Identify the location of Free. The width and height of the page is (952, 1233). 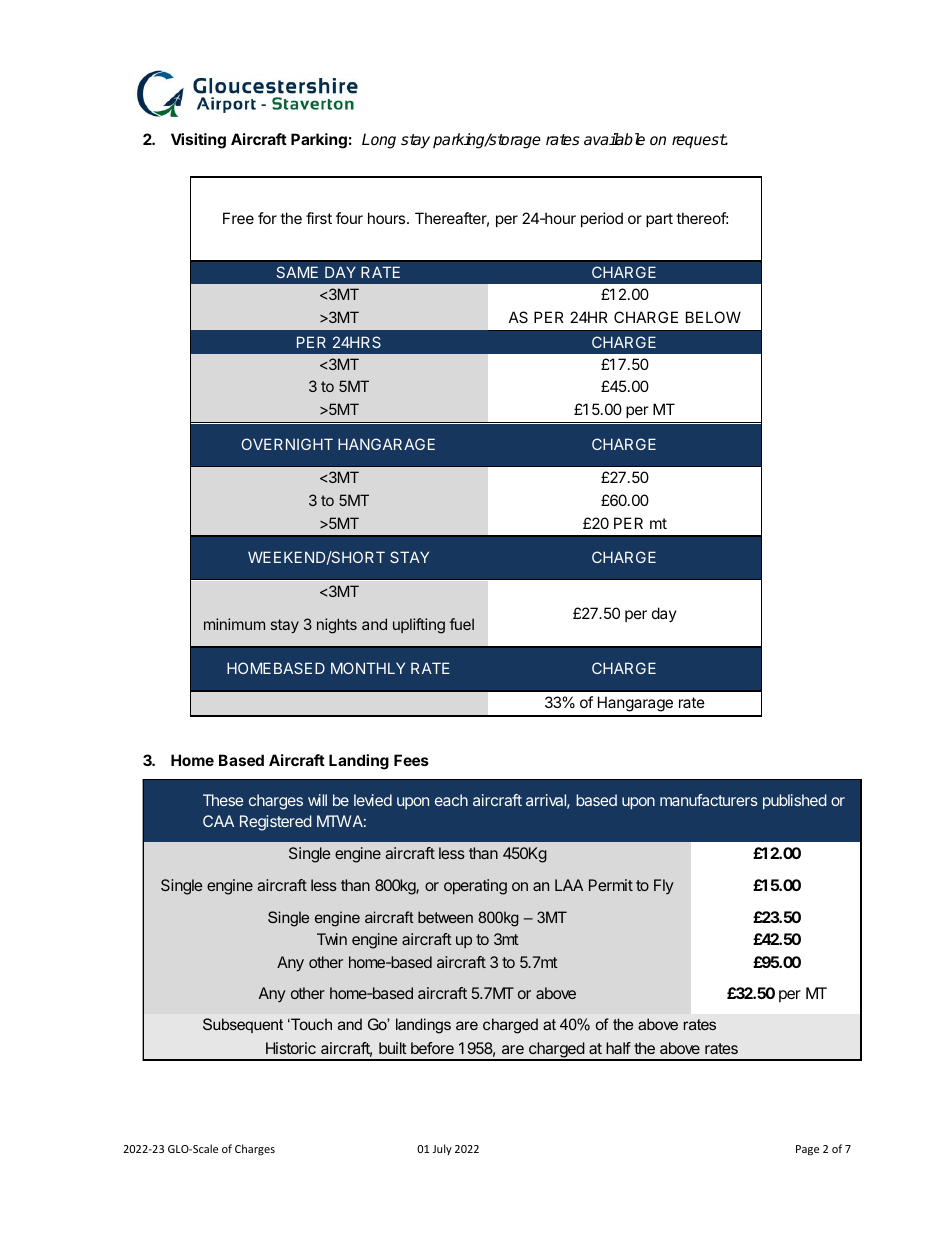
(238, 218).
